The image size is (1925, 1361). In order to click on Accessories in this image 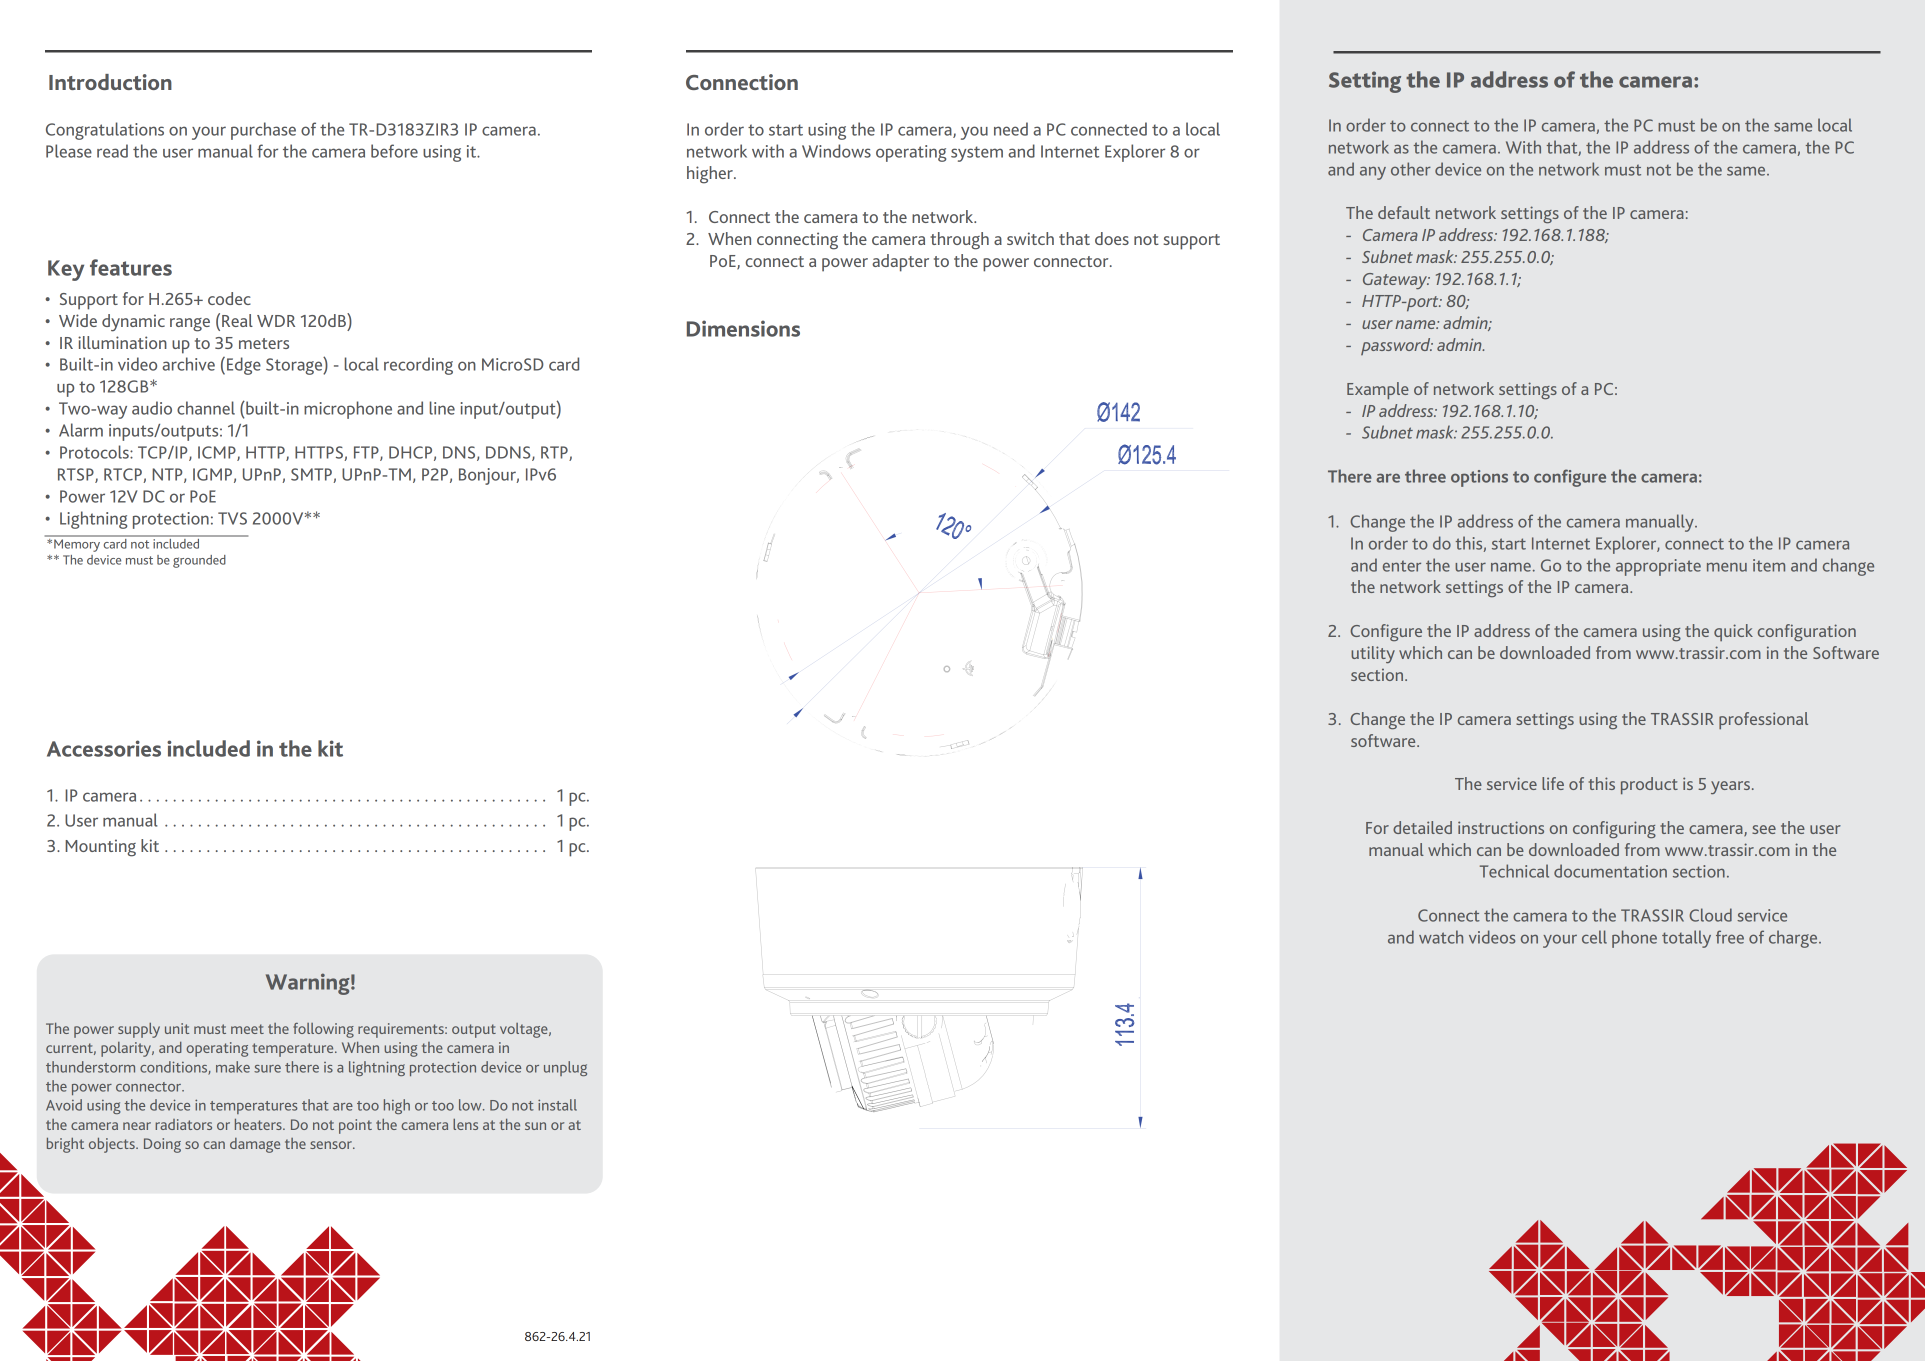, I will do `click(104, 748)`.
